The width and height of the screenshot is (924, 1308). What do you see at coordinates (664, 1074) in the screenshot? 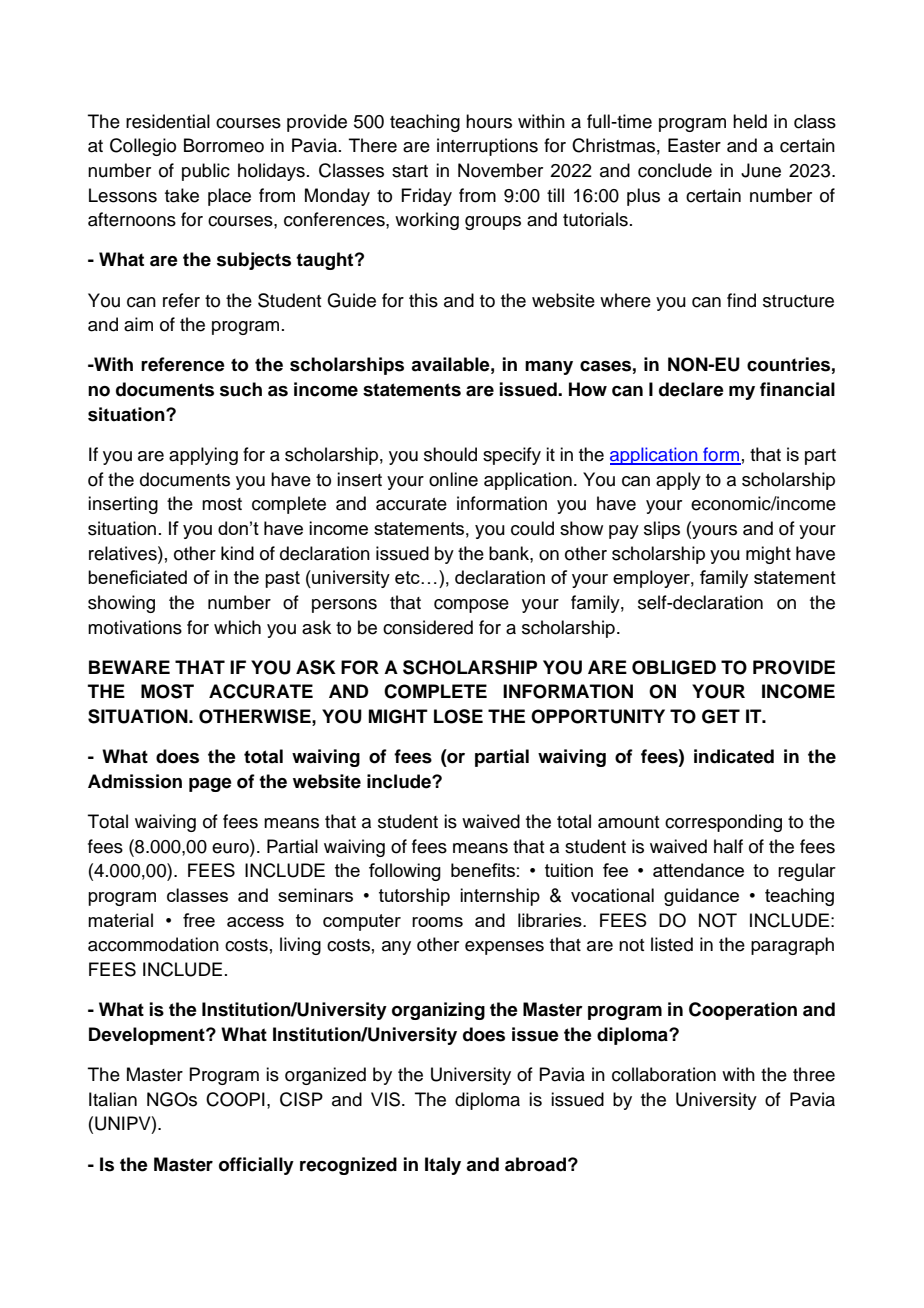
I see `collaboration` at bounding box center [664, 1074].
